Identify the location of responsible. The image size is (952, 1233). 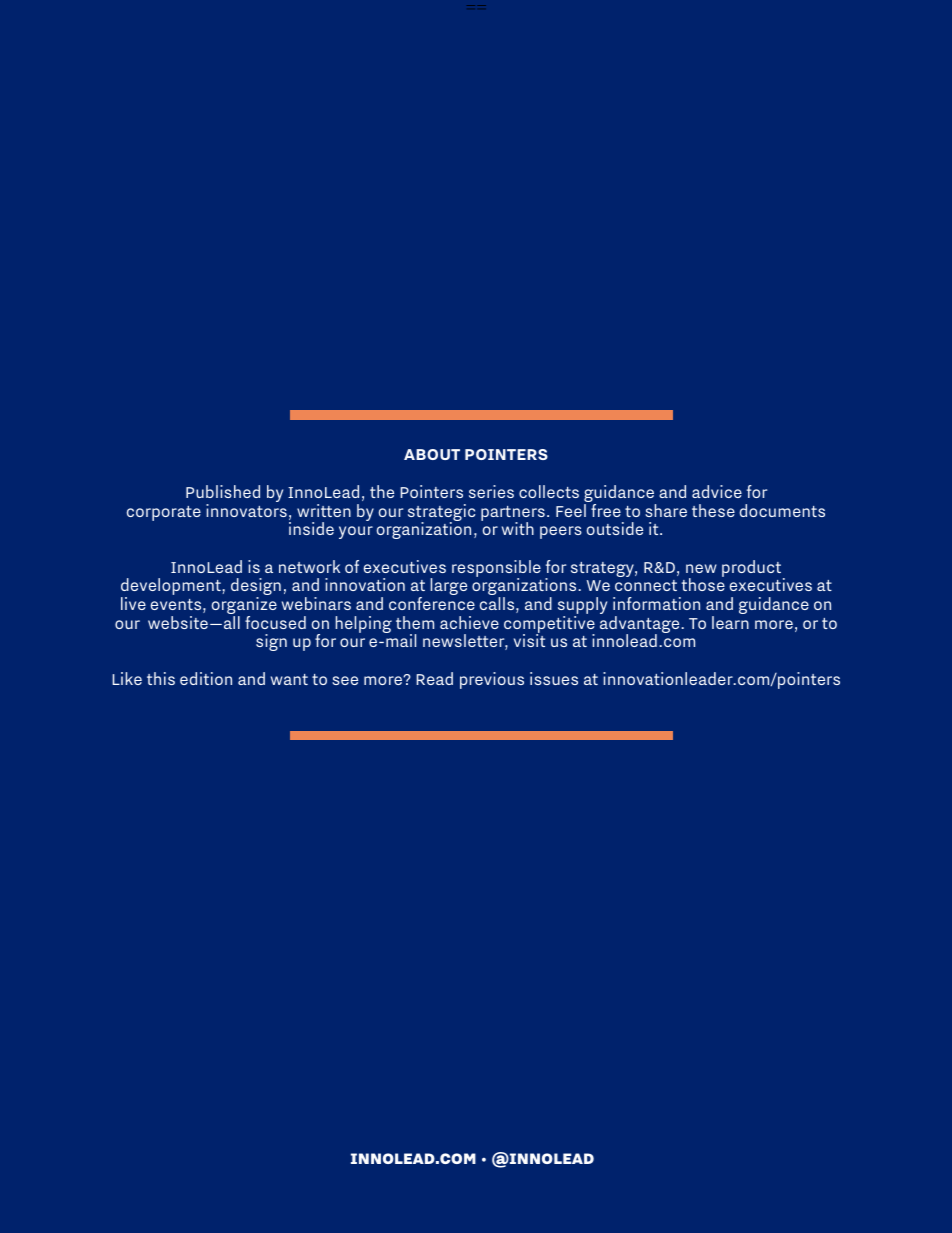
(496, 569).
